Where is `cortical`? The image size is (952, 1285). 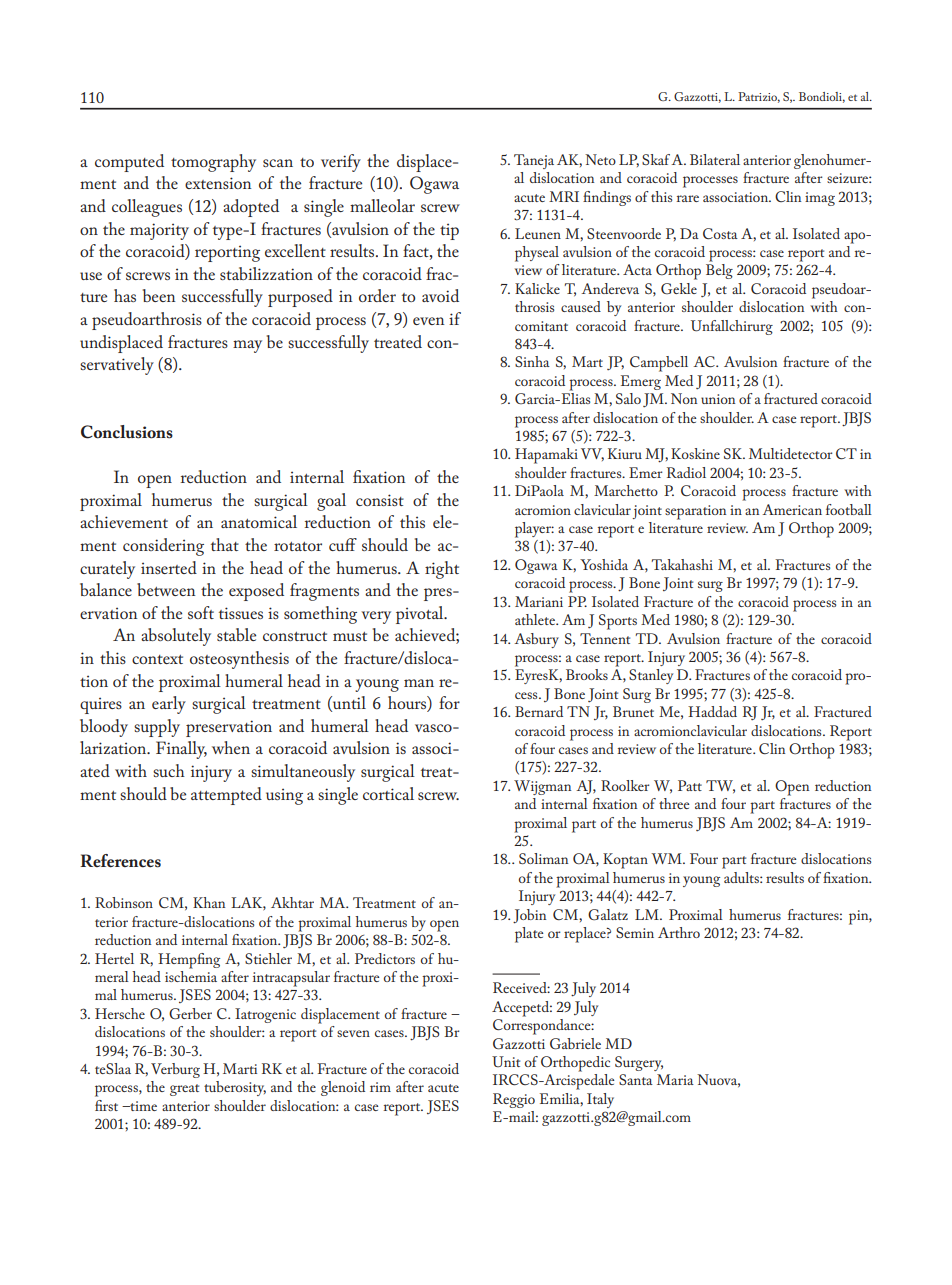
cortical is located at coordinates (388, 793).
